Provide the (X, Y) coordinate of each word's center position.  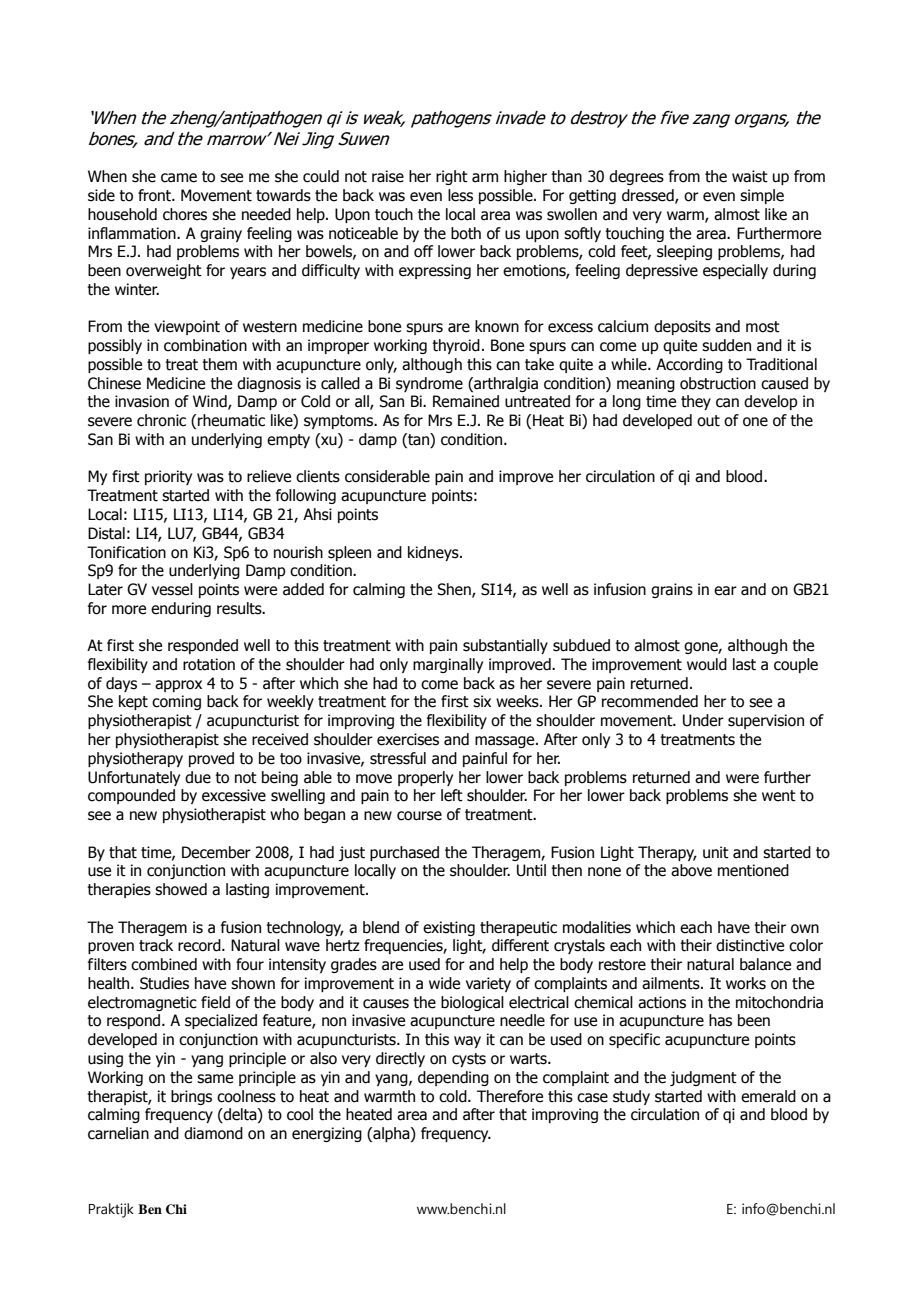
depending (453, 1078)
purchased (404, 853)
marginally (448, 665)
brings (191, 1097)
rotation (209, 664)
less (460, 195)
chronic (161, 420)
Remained (466, 401)
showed (181, 889)
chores (185, 214)
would (707, 664)
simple (762, 196)
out (708, 421)
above (691, 870)
